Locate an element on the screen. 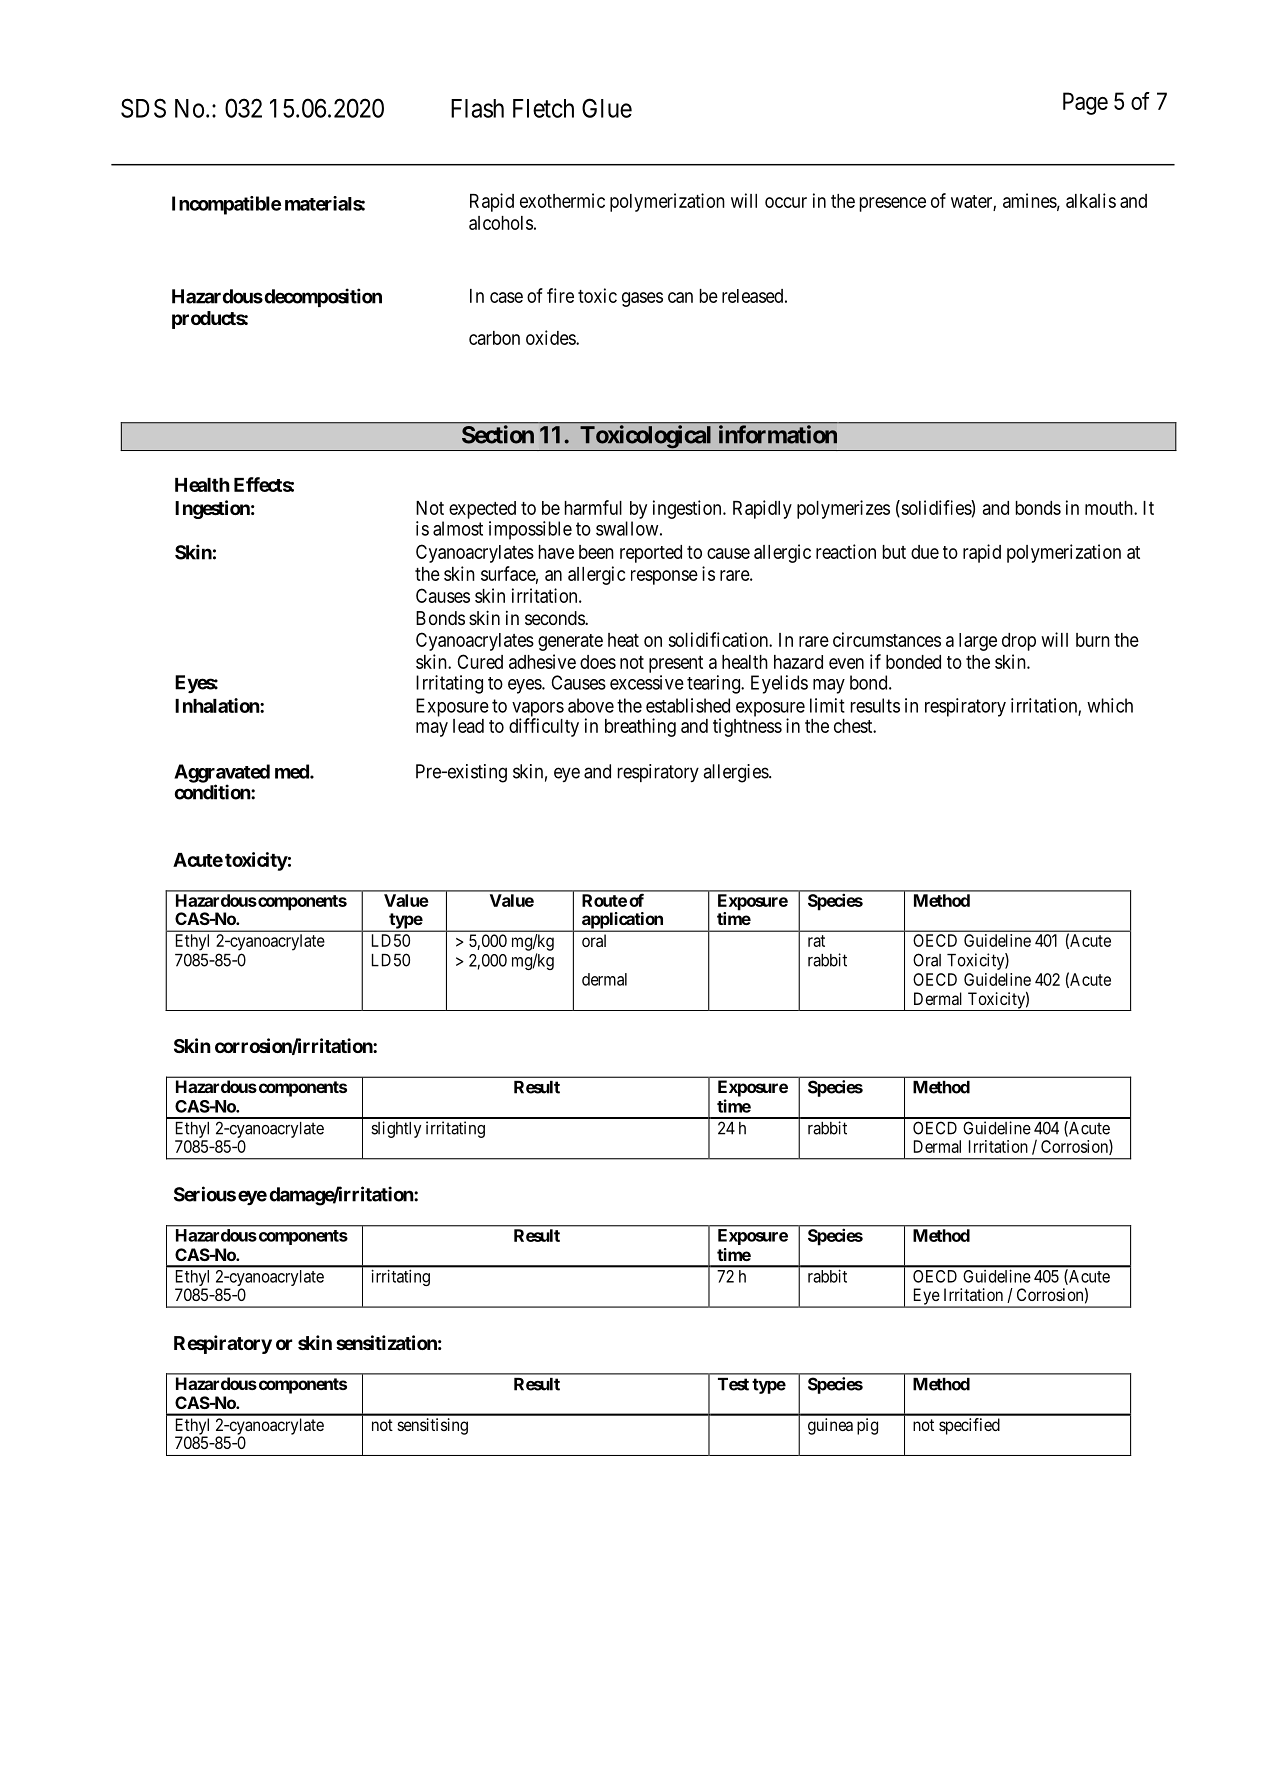 The width and height of the screenshot is (1265, 1788). specified is located at coordinates (969, 1426).
